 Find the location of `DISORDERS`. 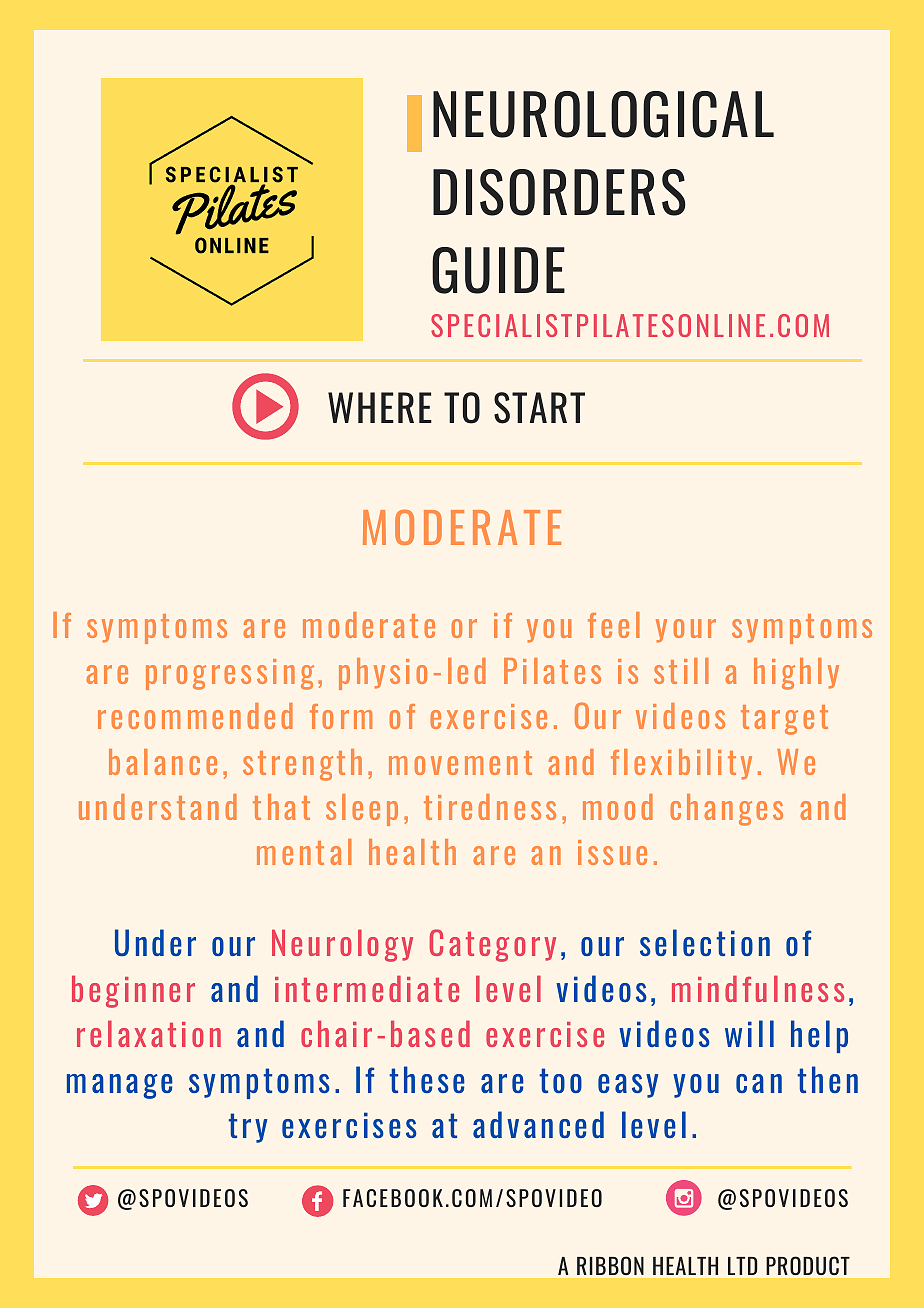

DISORDERS is located at coordinates (559, 192).
